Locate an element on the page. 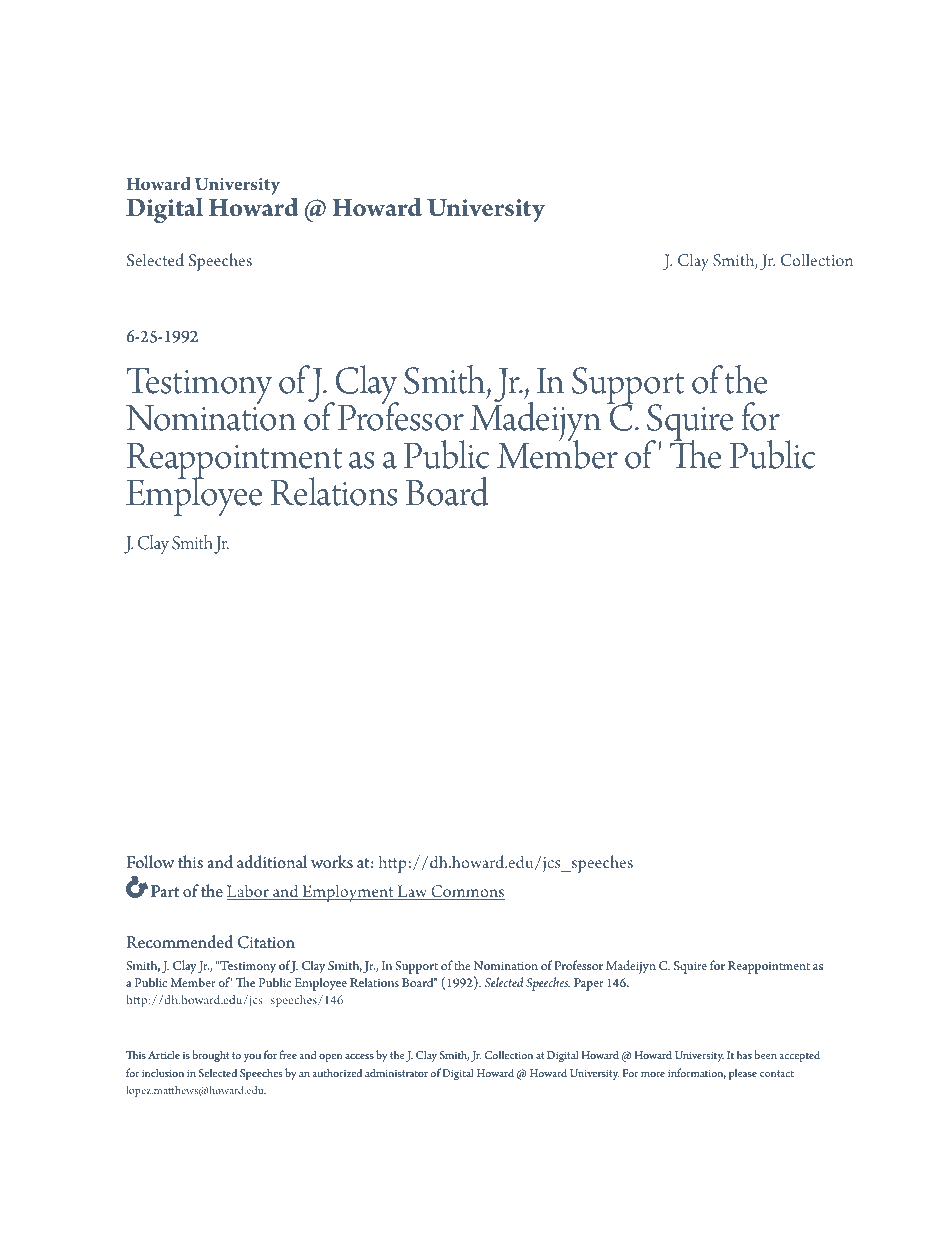  has is located at coordinates (744, 1054).
